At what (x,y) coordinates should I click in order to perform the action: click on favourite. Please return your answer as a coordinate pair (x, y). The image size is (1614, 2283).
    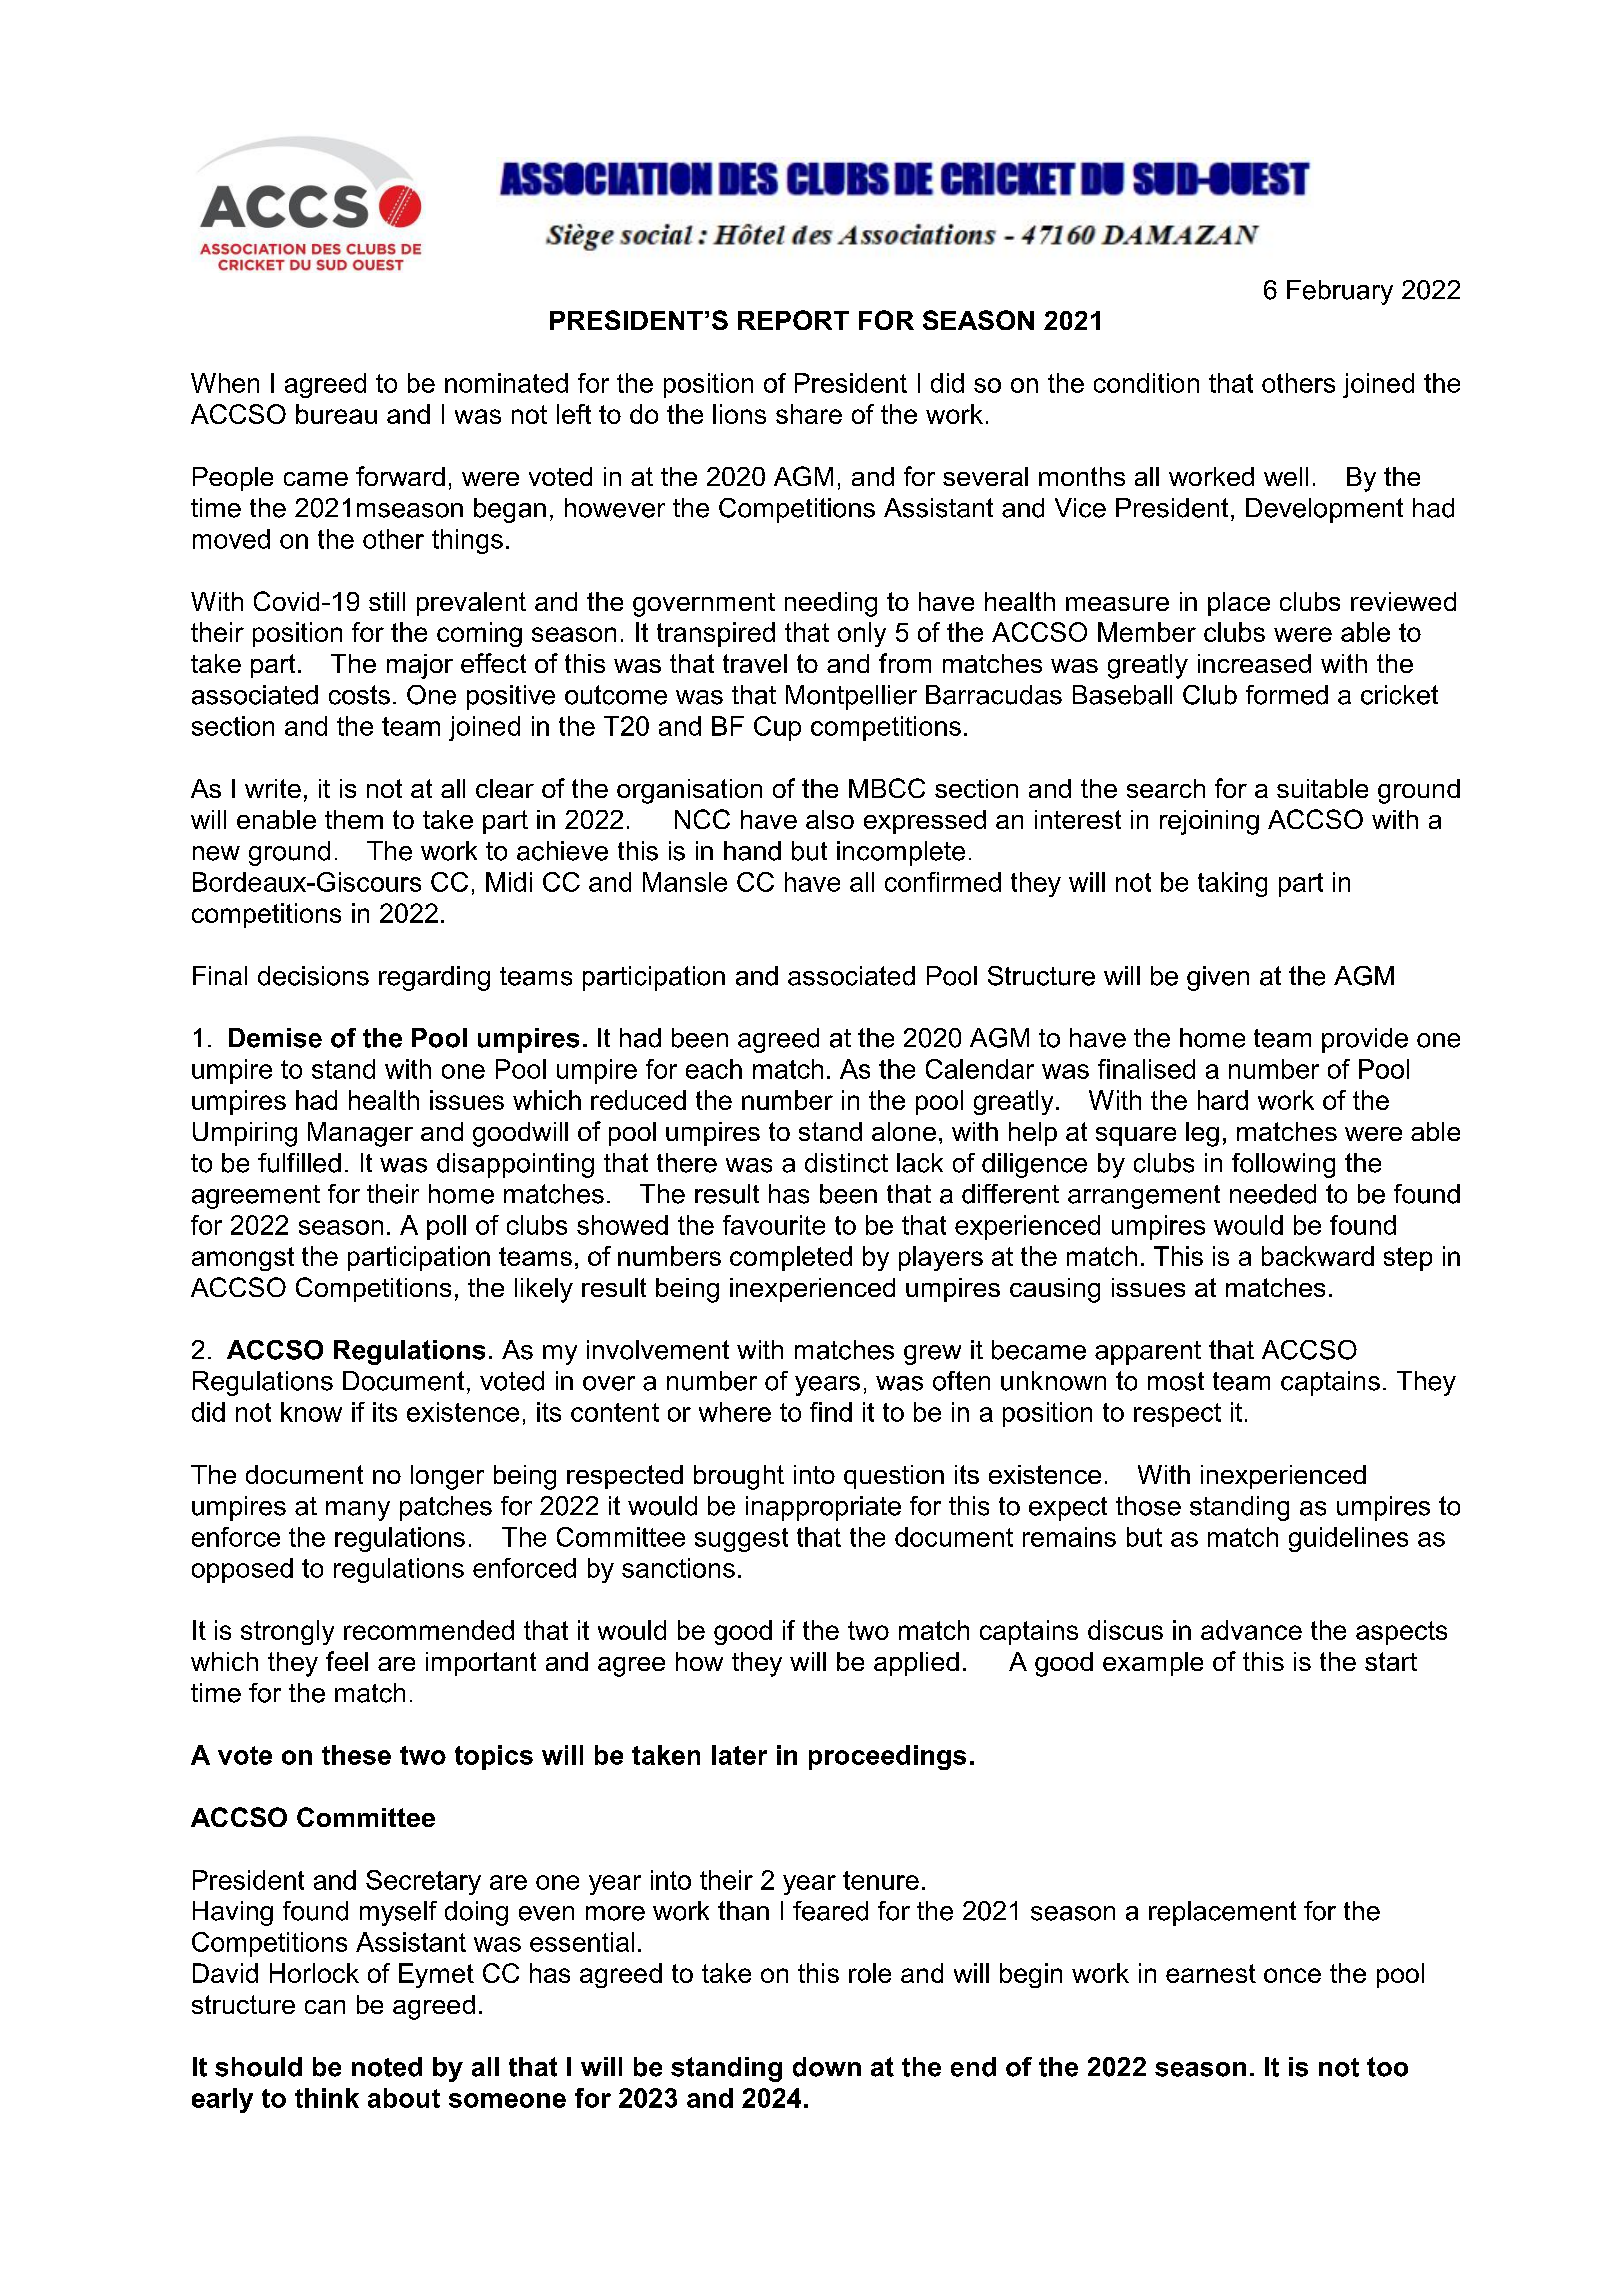
    Looking at the image, I should click on (774, 1225).
